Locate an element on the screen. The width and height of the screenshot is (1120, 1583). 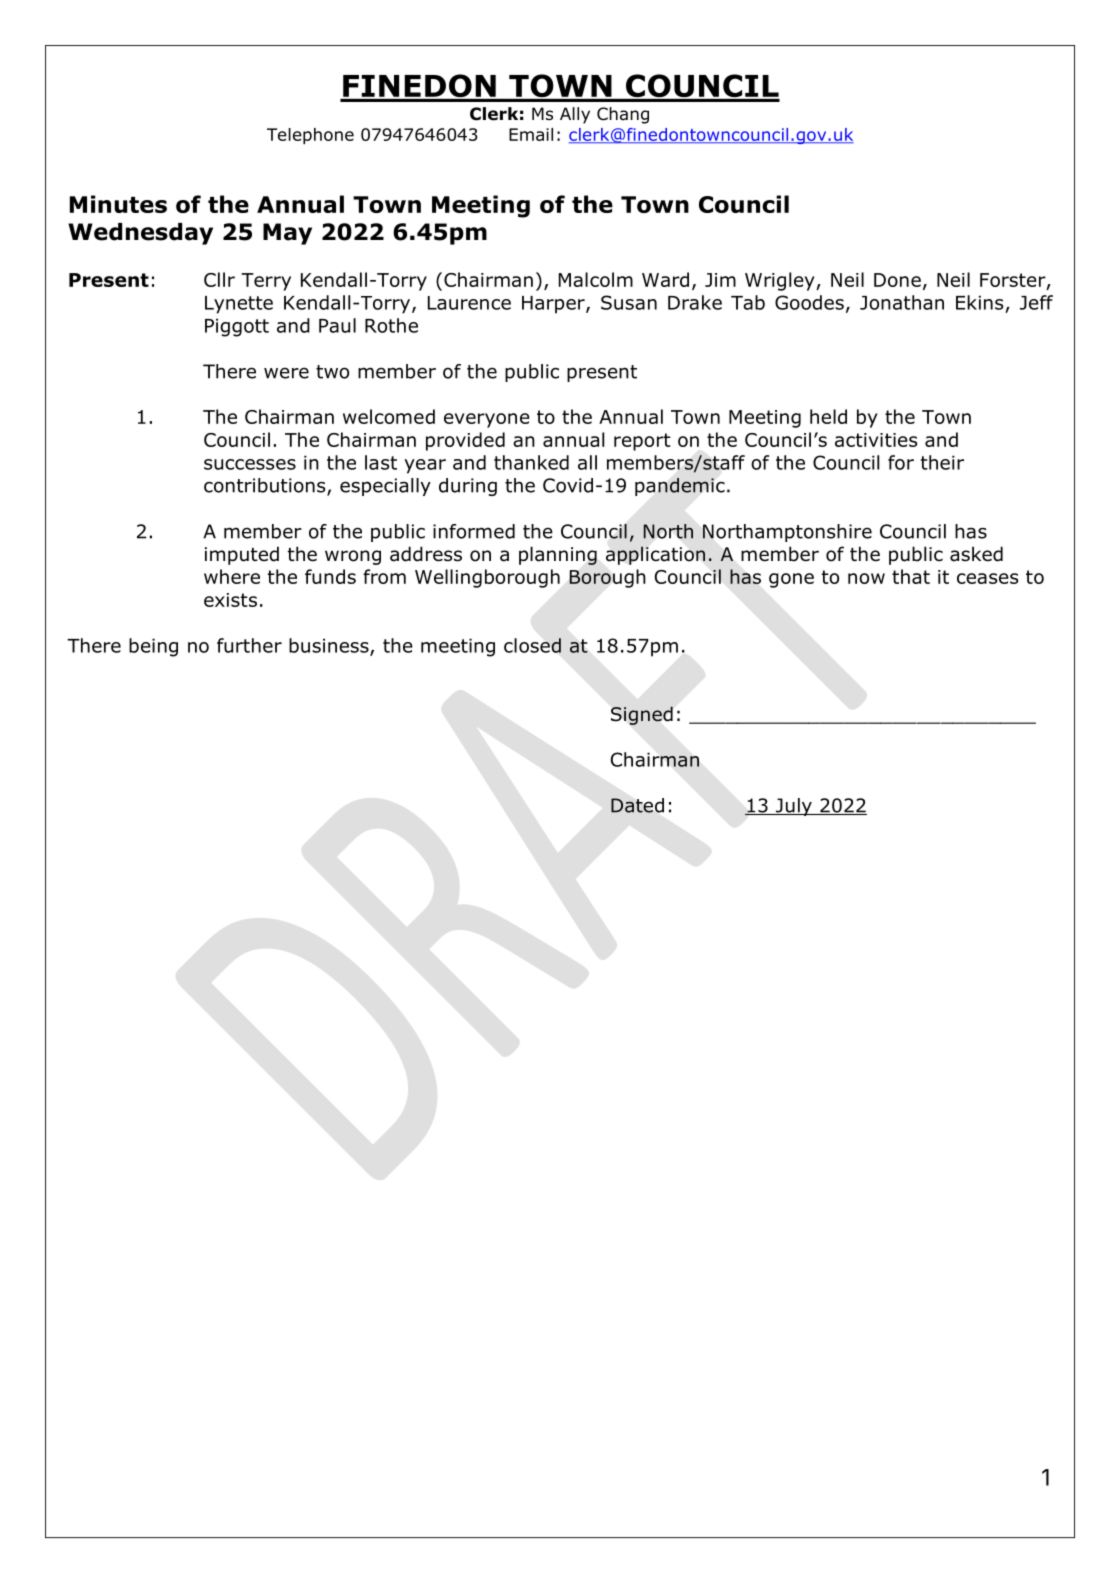
Chang is located at coordinates (623, 115).
